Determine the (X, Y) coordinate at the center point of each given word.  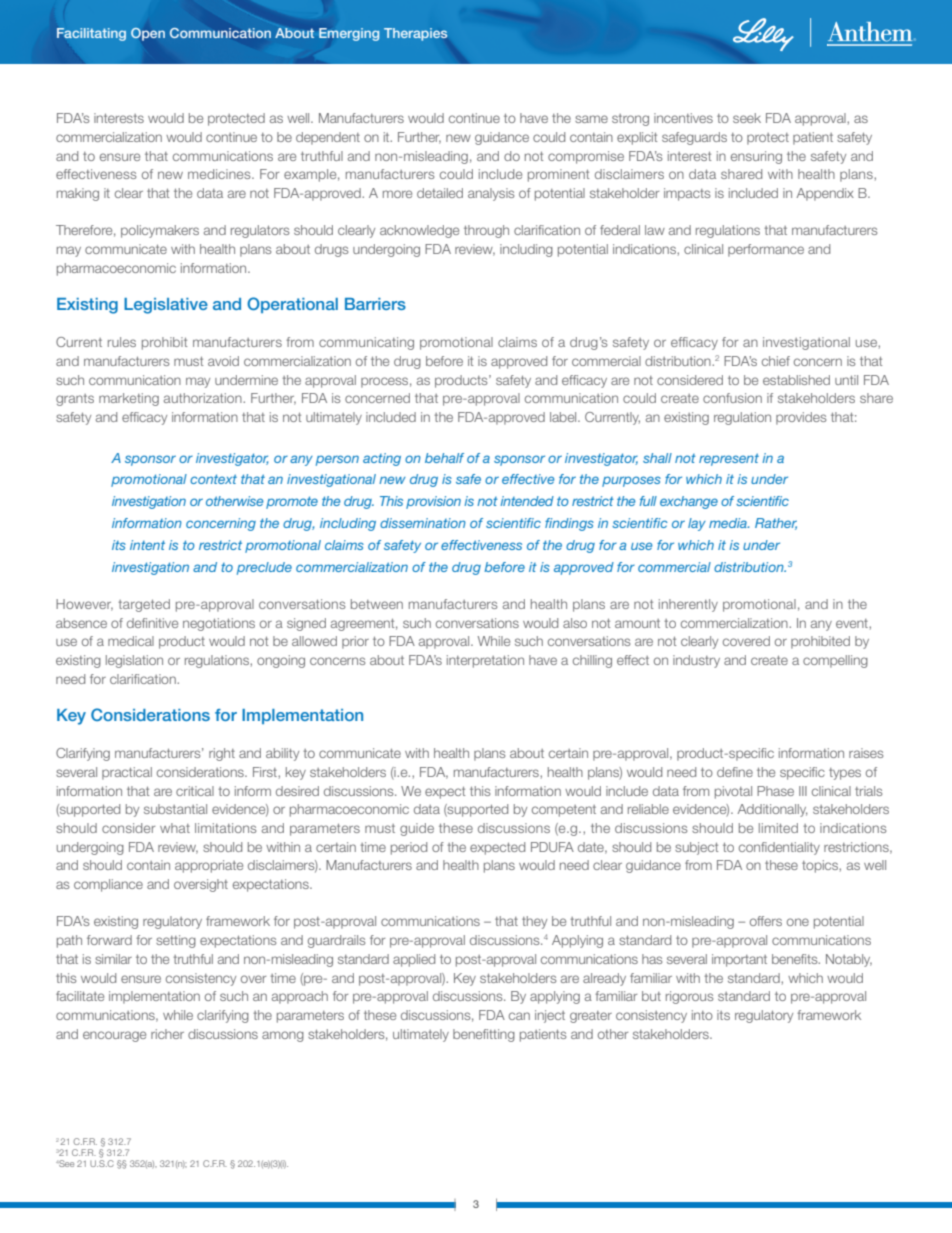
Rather (776, 524)
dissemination (423, 523)
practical (127, 773)
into (702, 1015)
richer (167, 1034)
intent (147, 545)
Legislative (166, 306)
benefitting (484, 1035)
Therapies (415, 34)
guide (417, 829)
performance (766, 250)
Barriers (375, 304)
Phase (775, 791)
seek (747, 118)
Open (148, 34)
